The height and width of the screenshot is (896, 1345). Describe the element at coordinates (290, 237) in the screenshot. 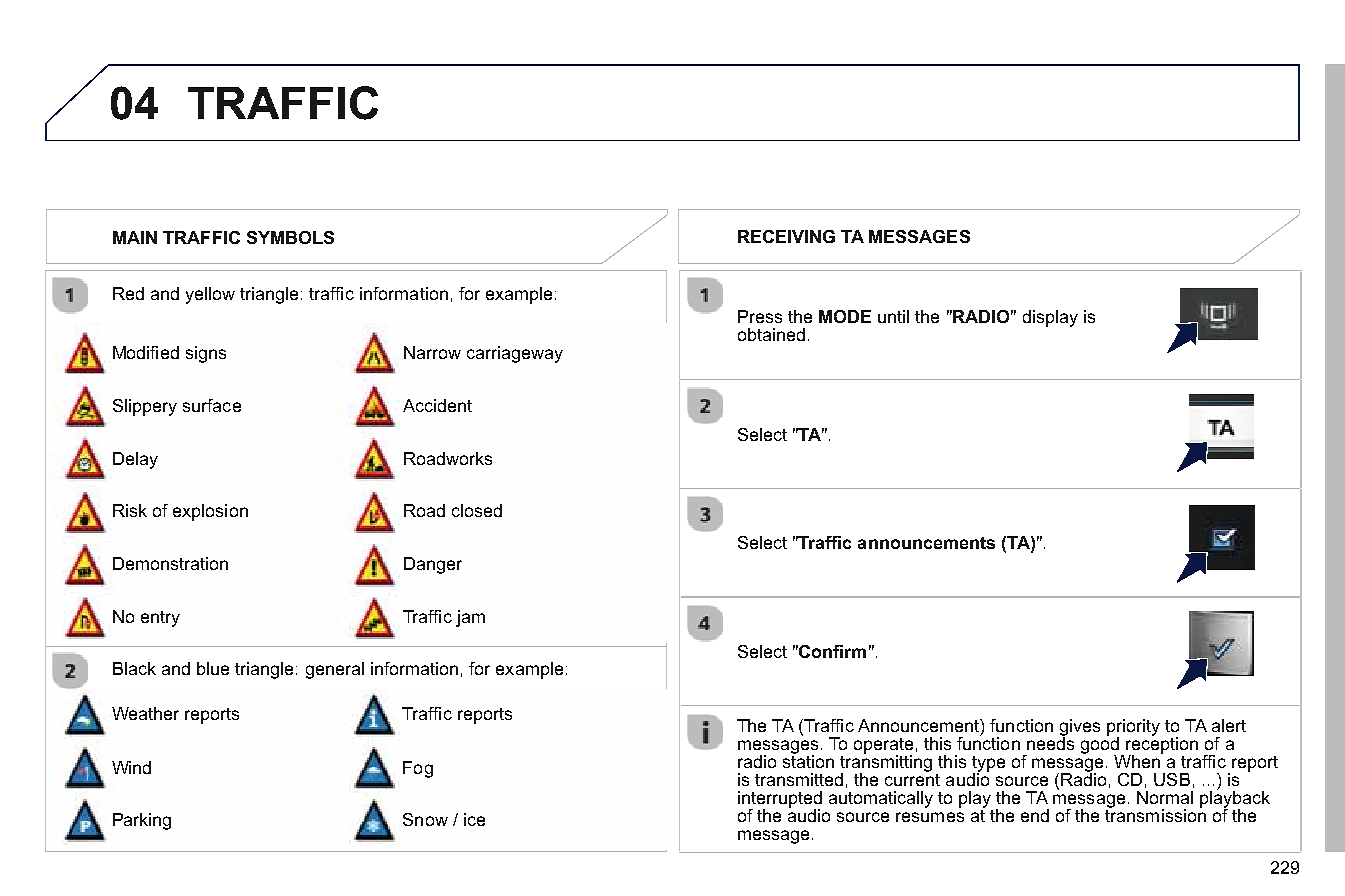

I see `SYMBOLS` at that location.
